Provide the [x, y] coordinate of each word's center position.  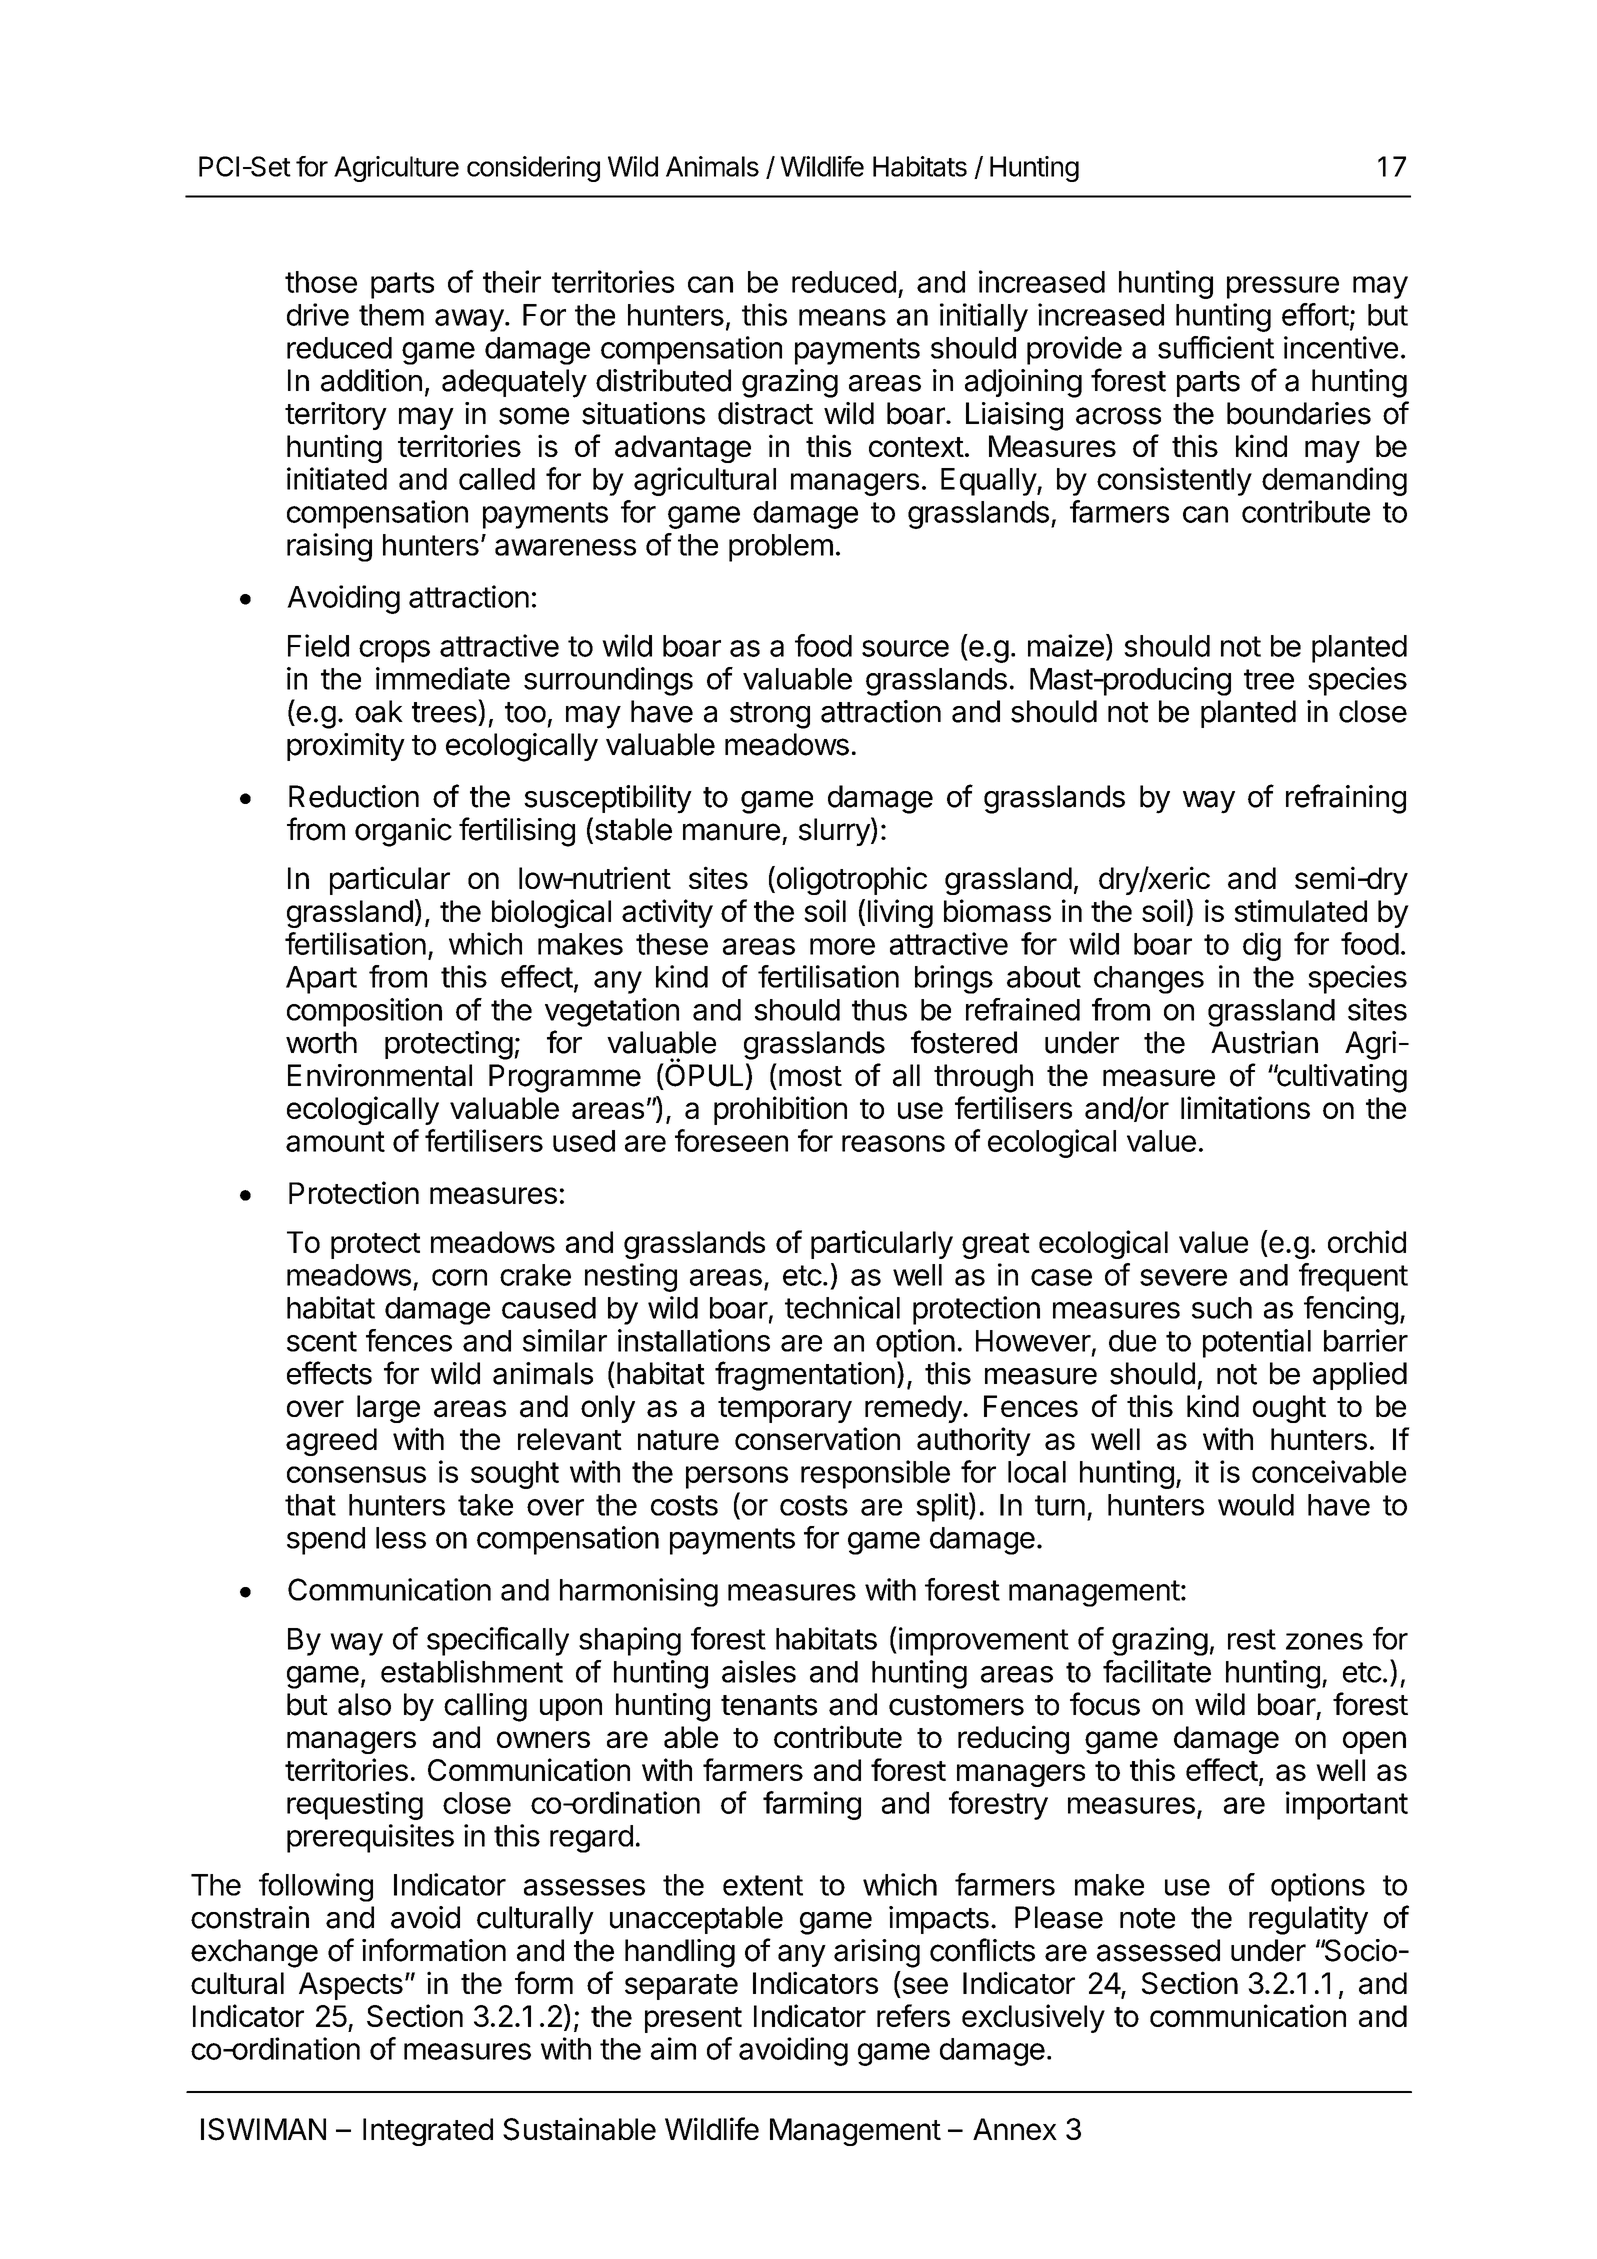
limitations [1245, 1107]
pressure [1283, 287]
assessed [1158, 1950]
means [842, 317]
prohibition [780, 1110]
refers [913, 2015]
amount [335, 1141]
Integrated [428, 2132]
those [321, 282]
